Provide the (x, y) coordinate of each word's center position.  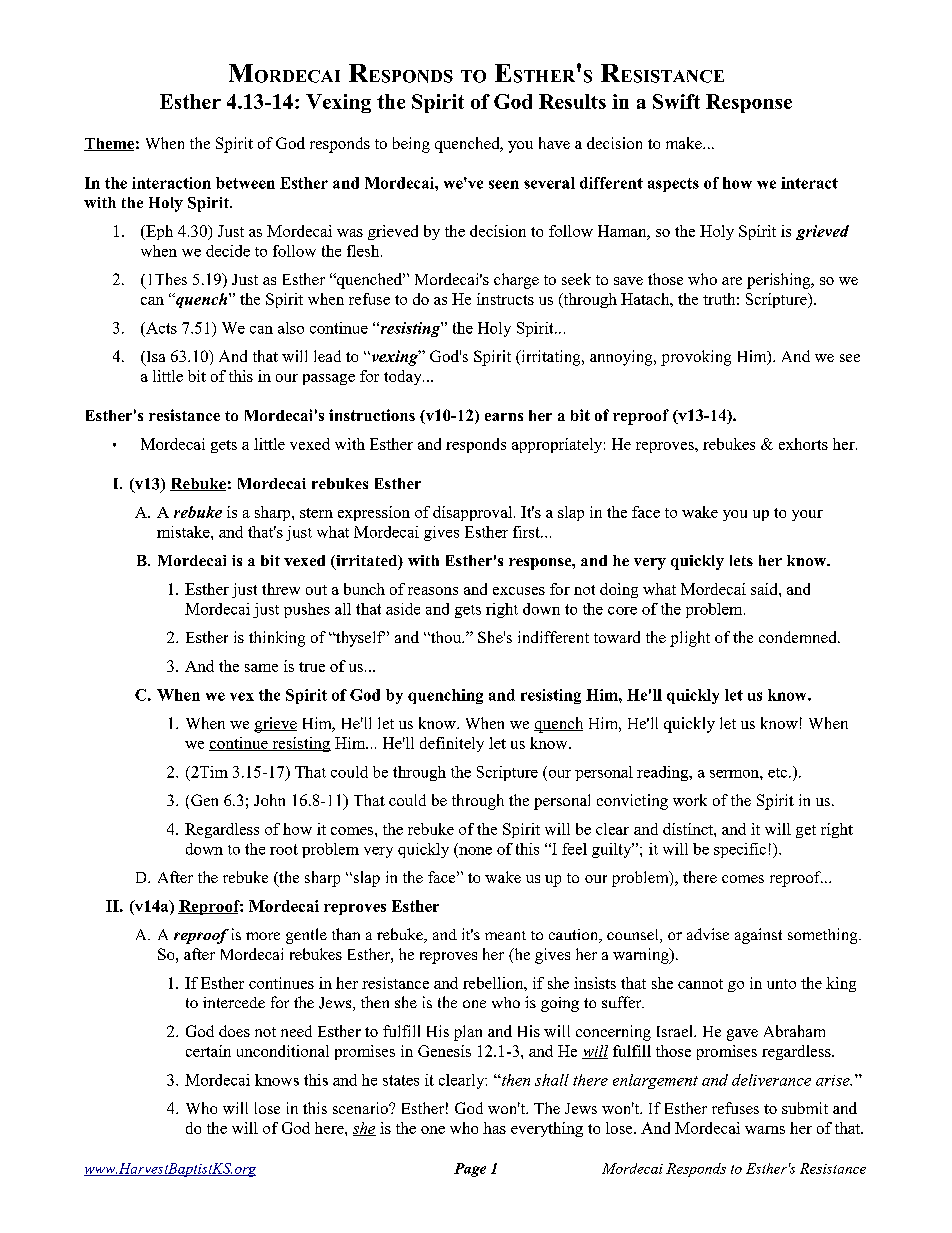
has (494, 1128)
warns (765, 1130)
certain (208, 1051)
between (245, 183)
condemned (799, 637)
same (261, 668)
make (685, 143)
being (411, 145)
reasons (433, 591)
